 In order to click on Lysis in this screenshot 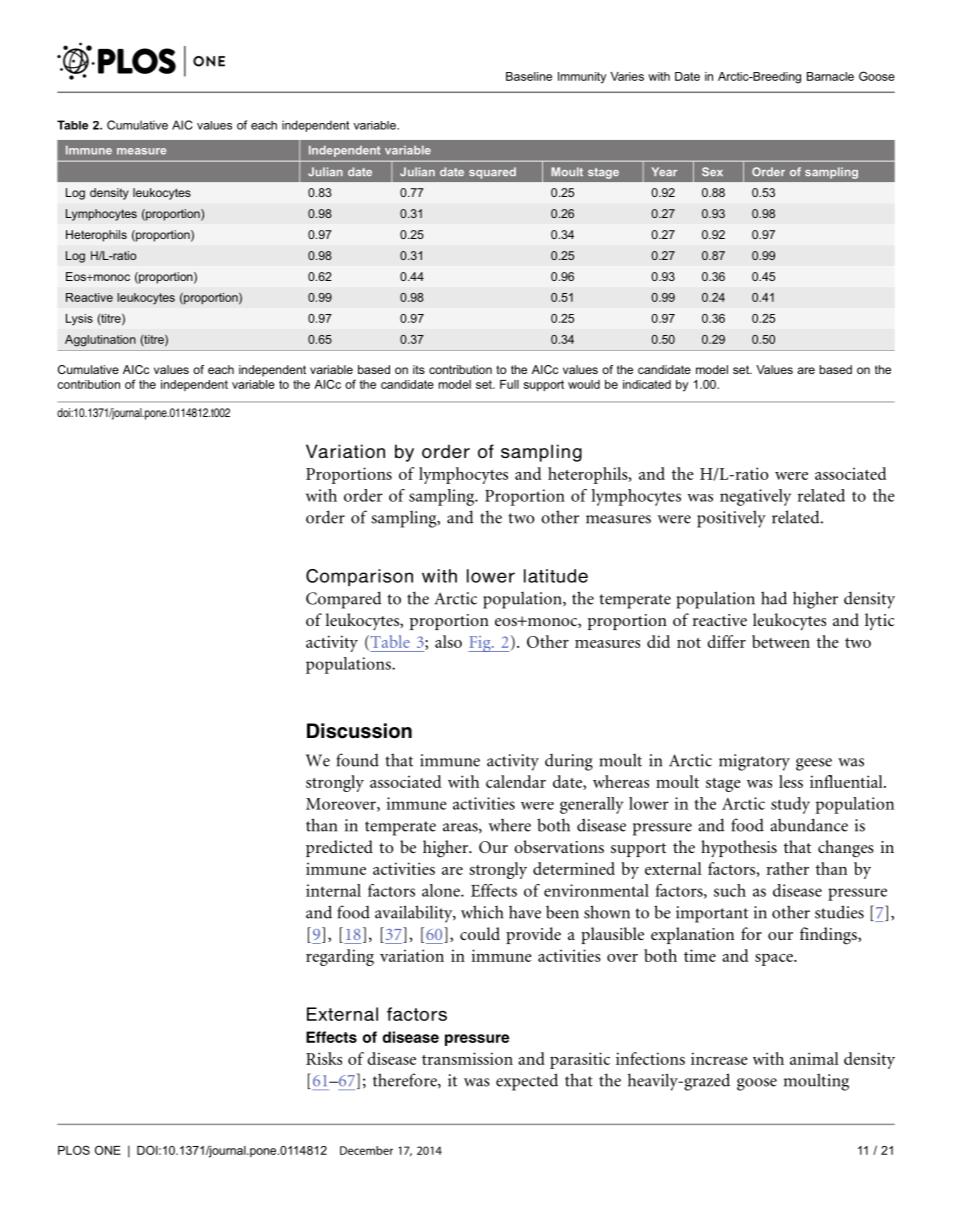, I will do `click(79, 320)`.
